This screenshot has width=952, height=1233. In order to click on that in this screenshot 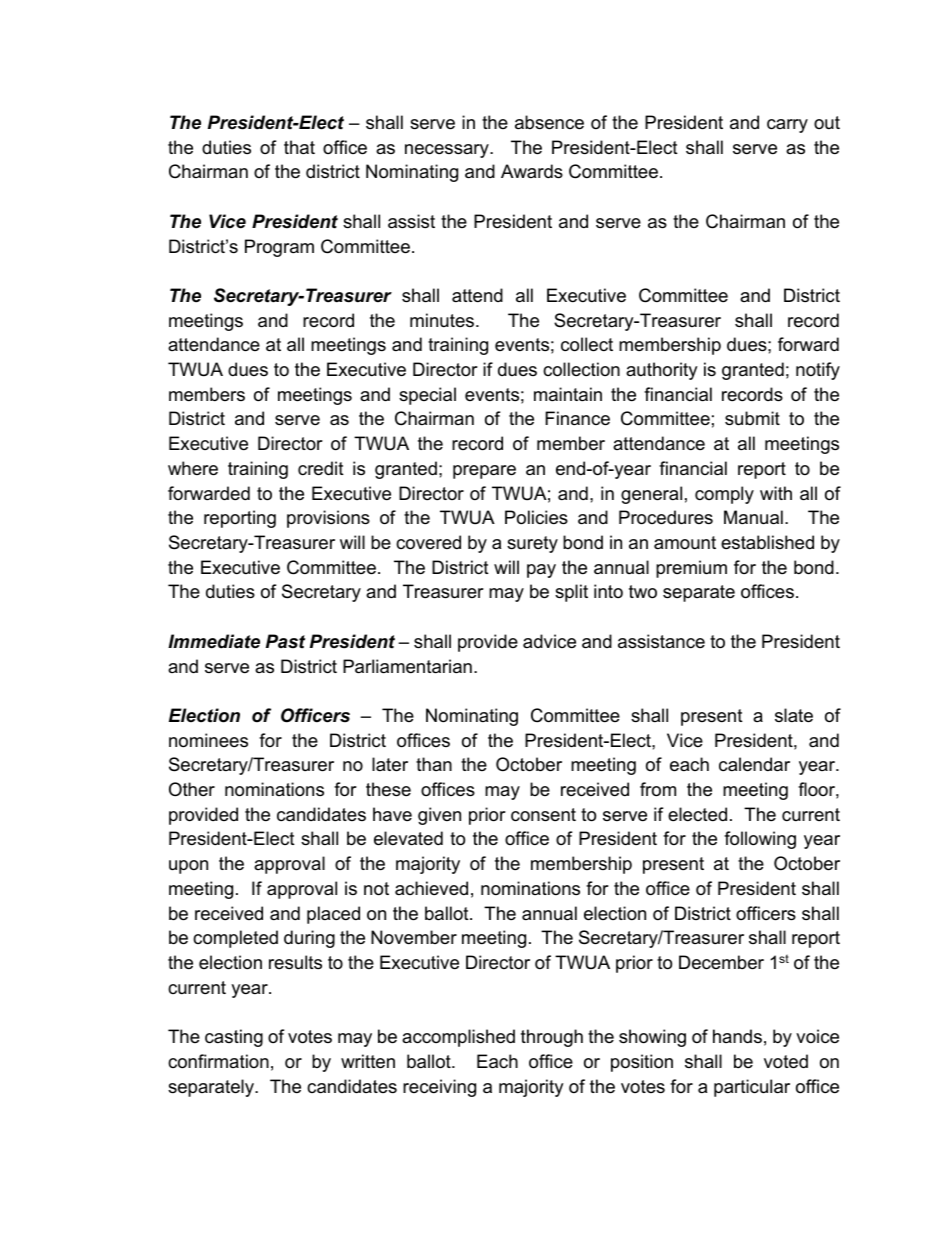, I will do `click(299, 147)`.
